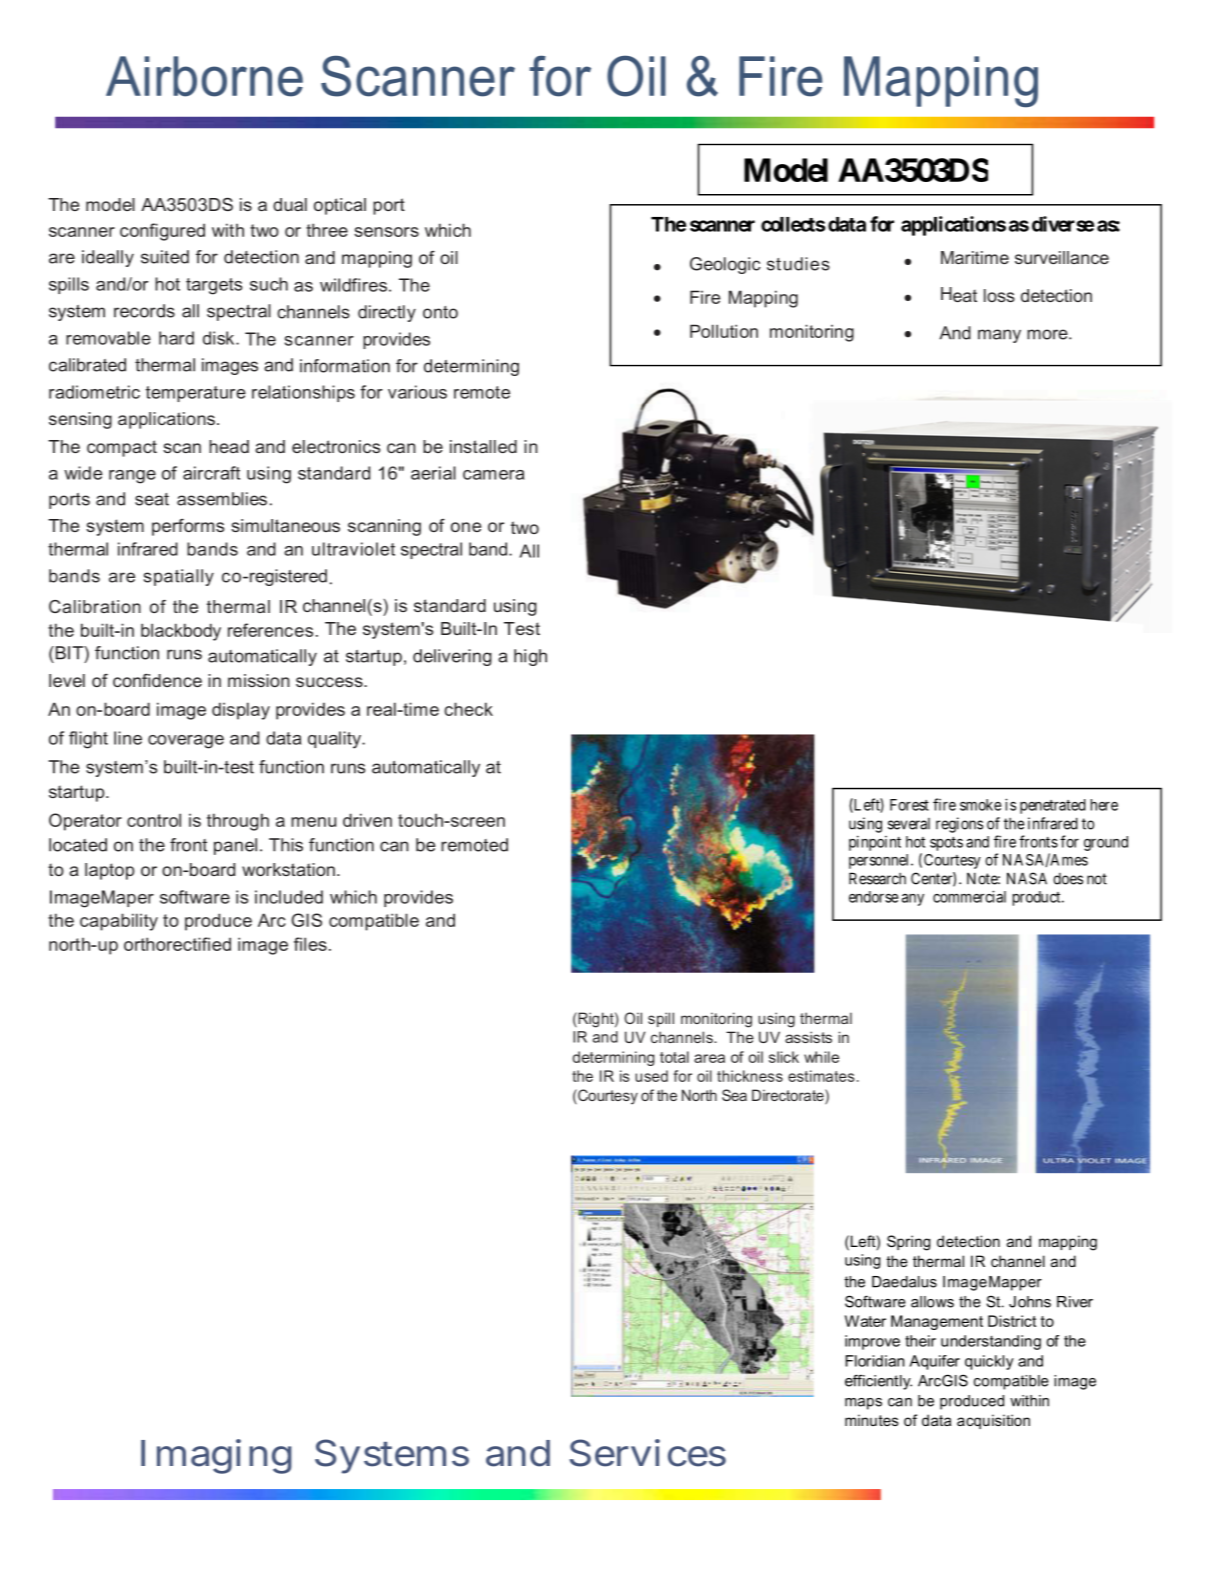 The width and height of the image is (1220, 1579). What do you see at coordinates (1062, 257) in the image?
I see `surveillance` at bounding box center [1062, 257].
